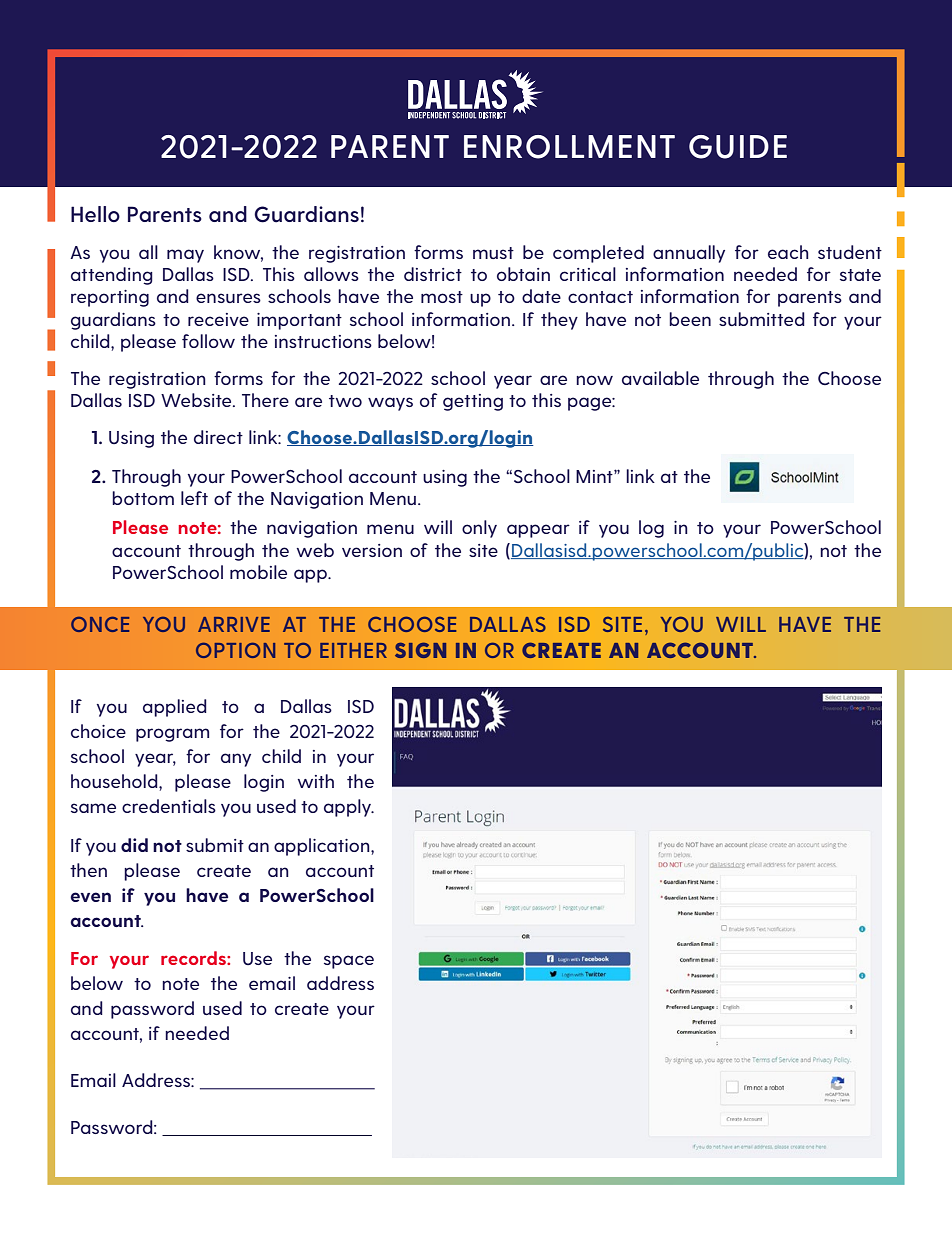 Image resolution: width=952 pixels, height=1233 pixels. Describe the element at coordinates (738, 147) in the image. I see `GUIDE` at that location.
